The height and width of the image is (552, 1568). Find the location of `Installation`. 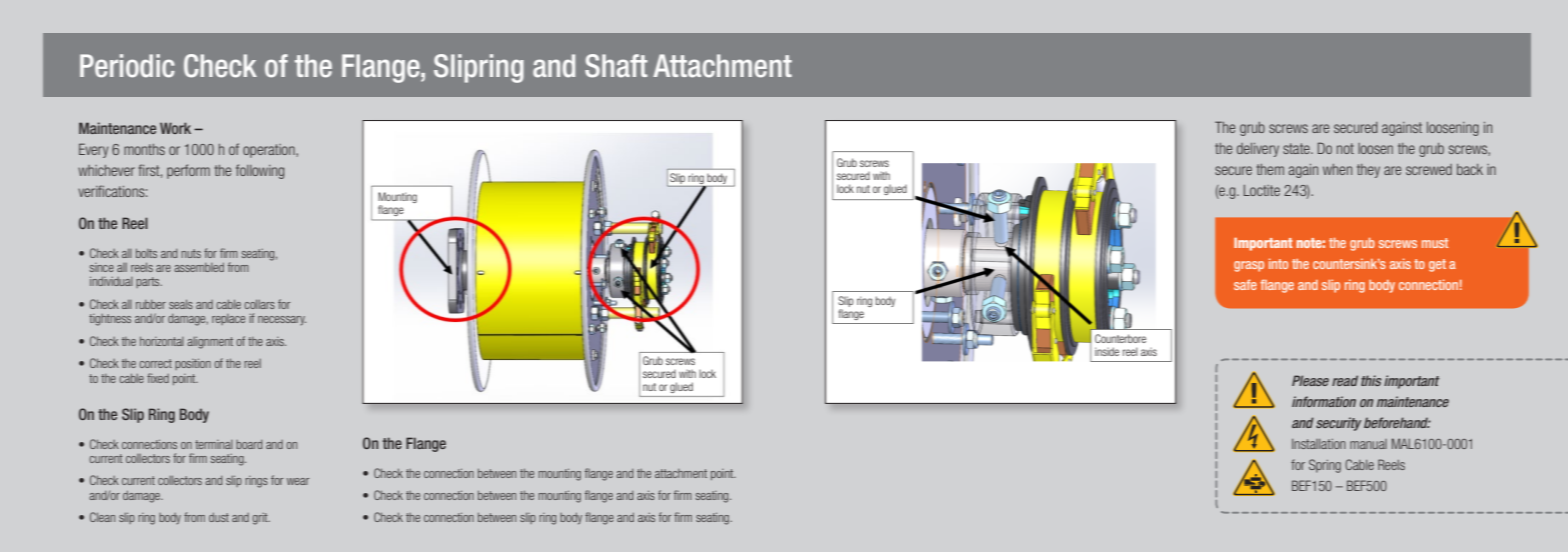

Installation is located at coordinates (1319, 444).
